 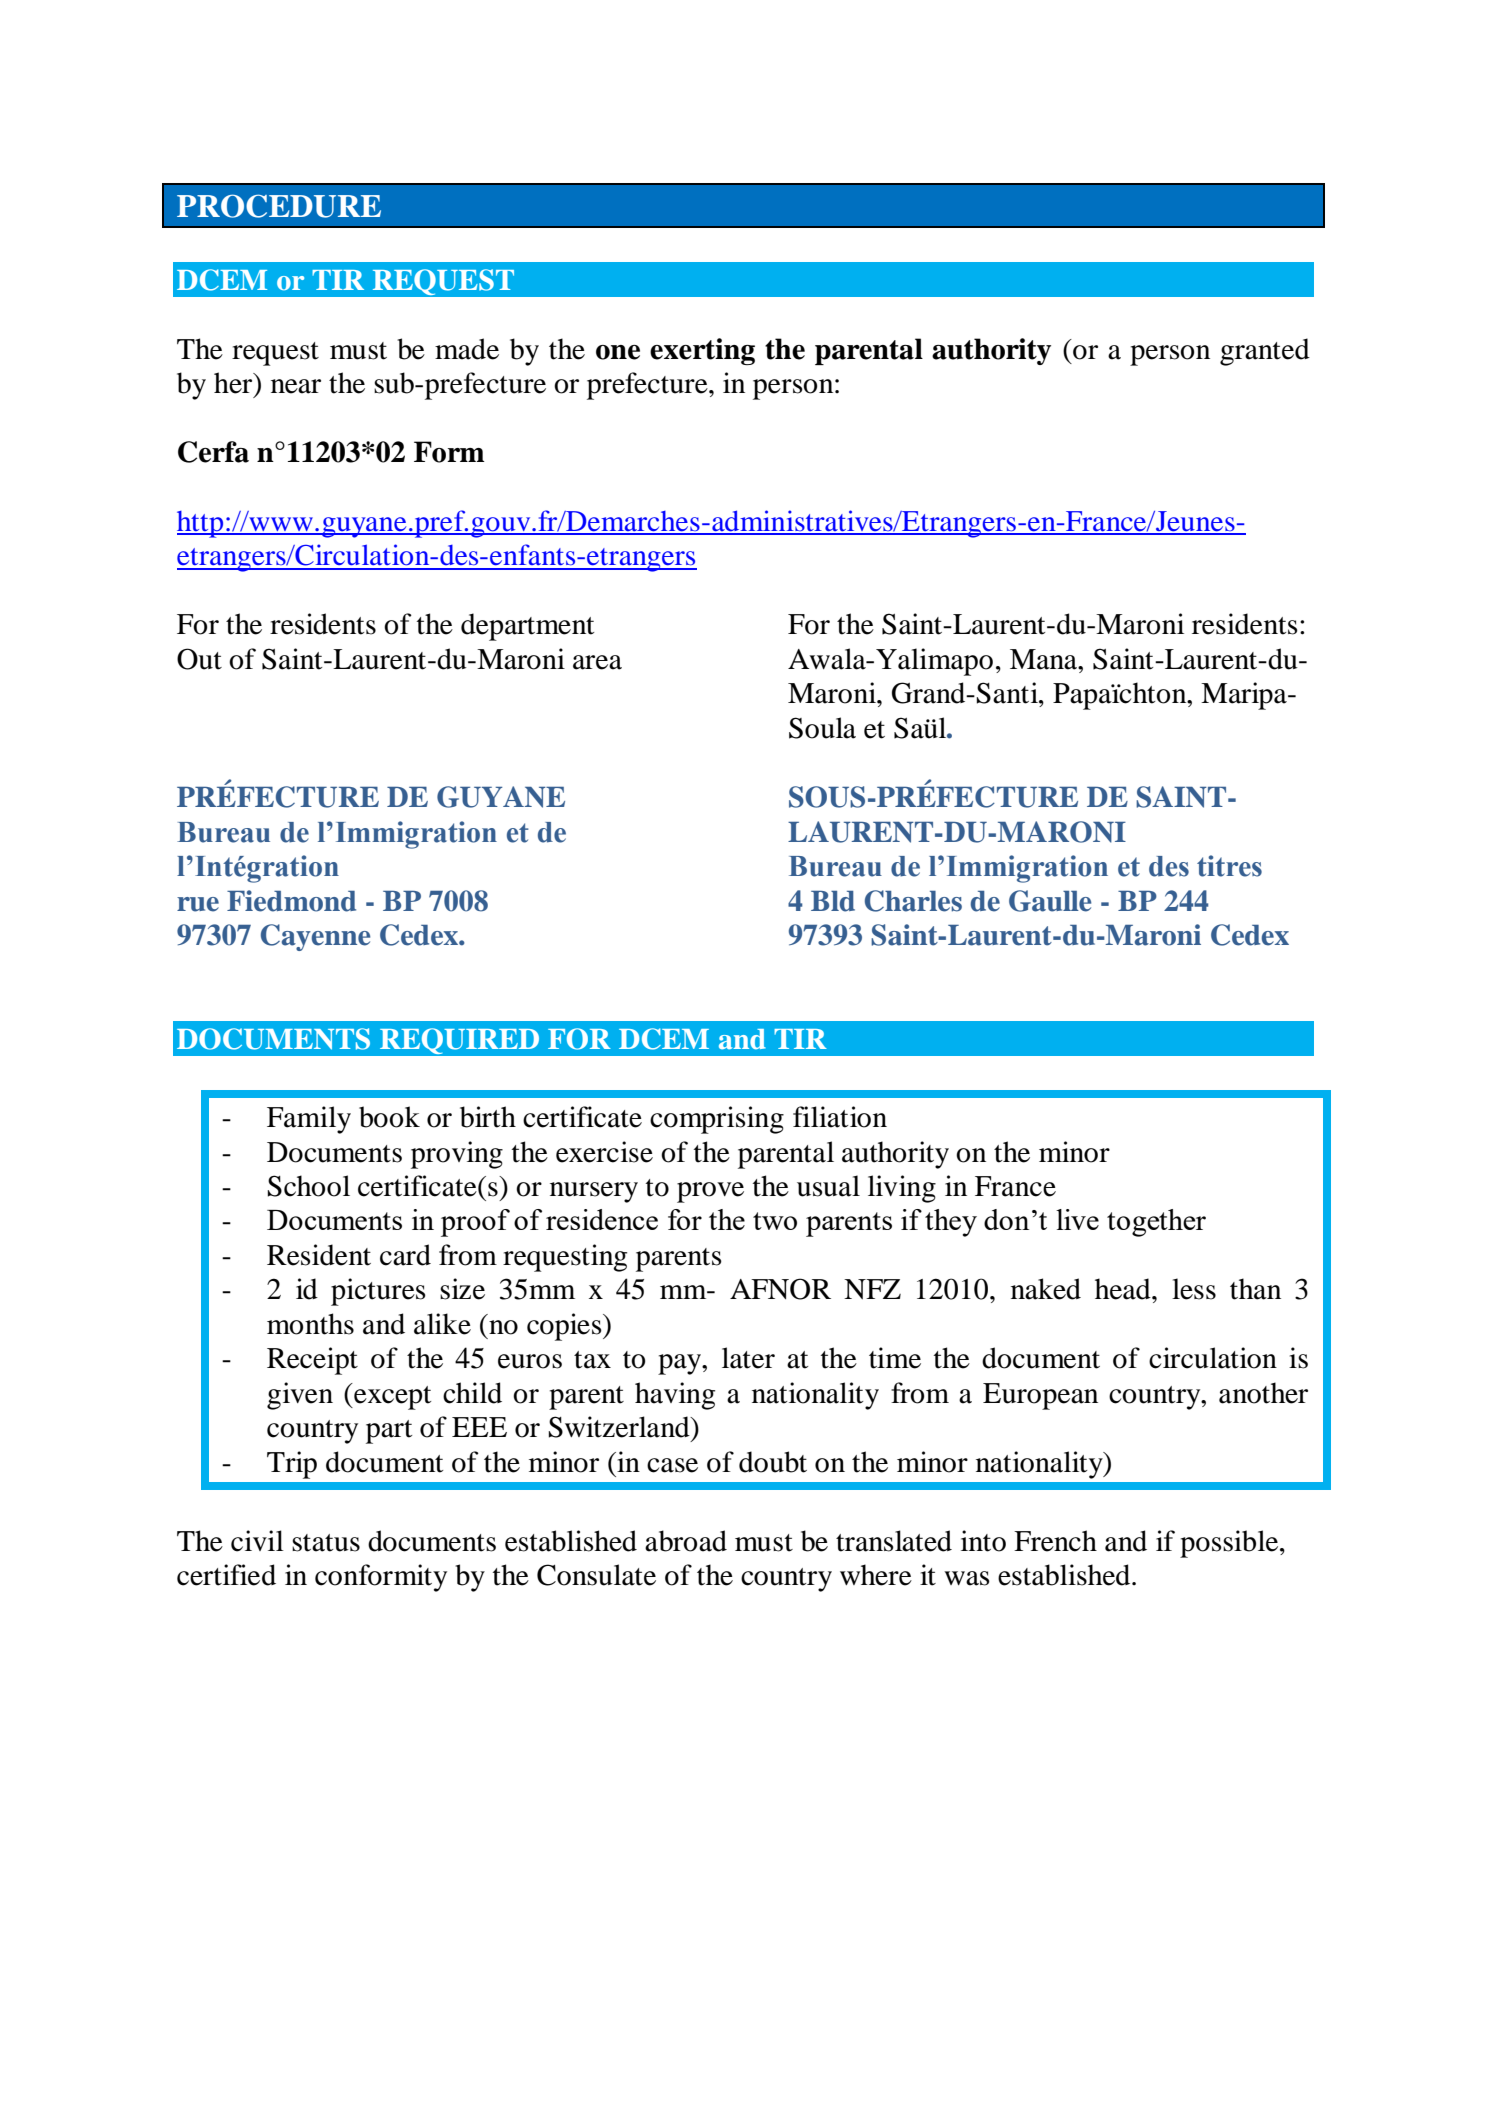 I want to click on Gaulle, so click(x=1050, y=901).
